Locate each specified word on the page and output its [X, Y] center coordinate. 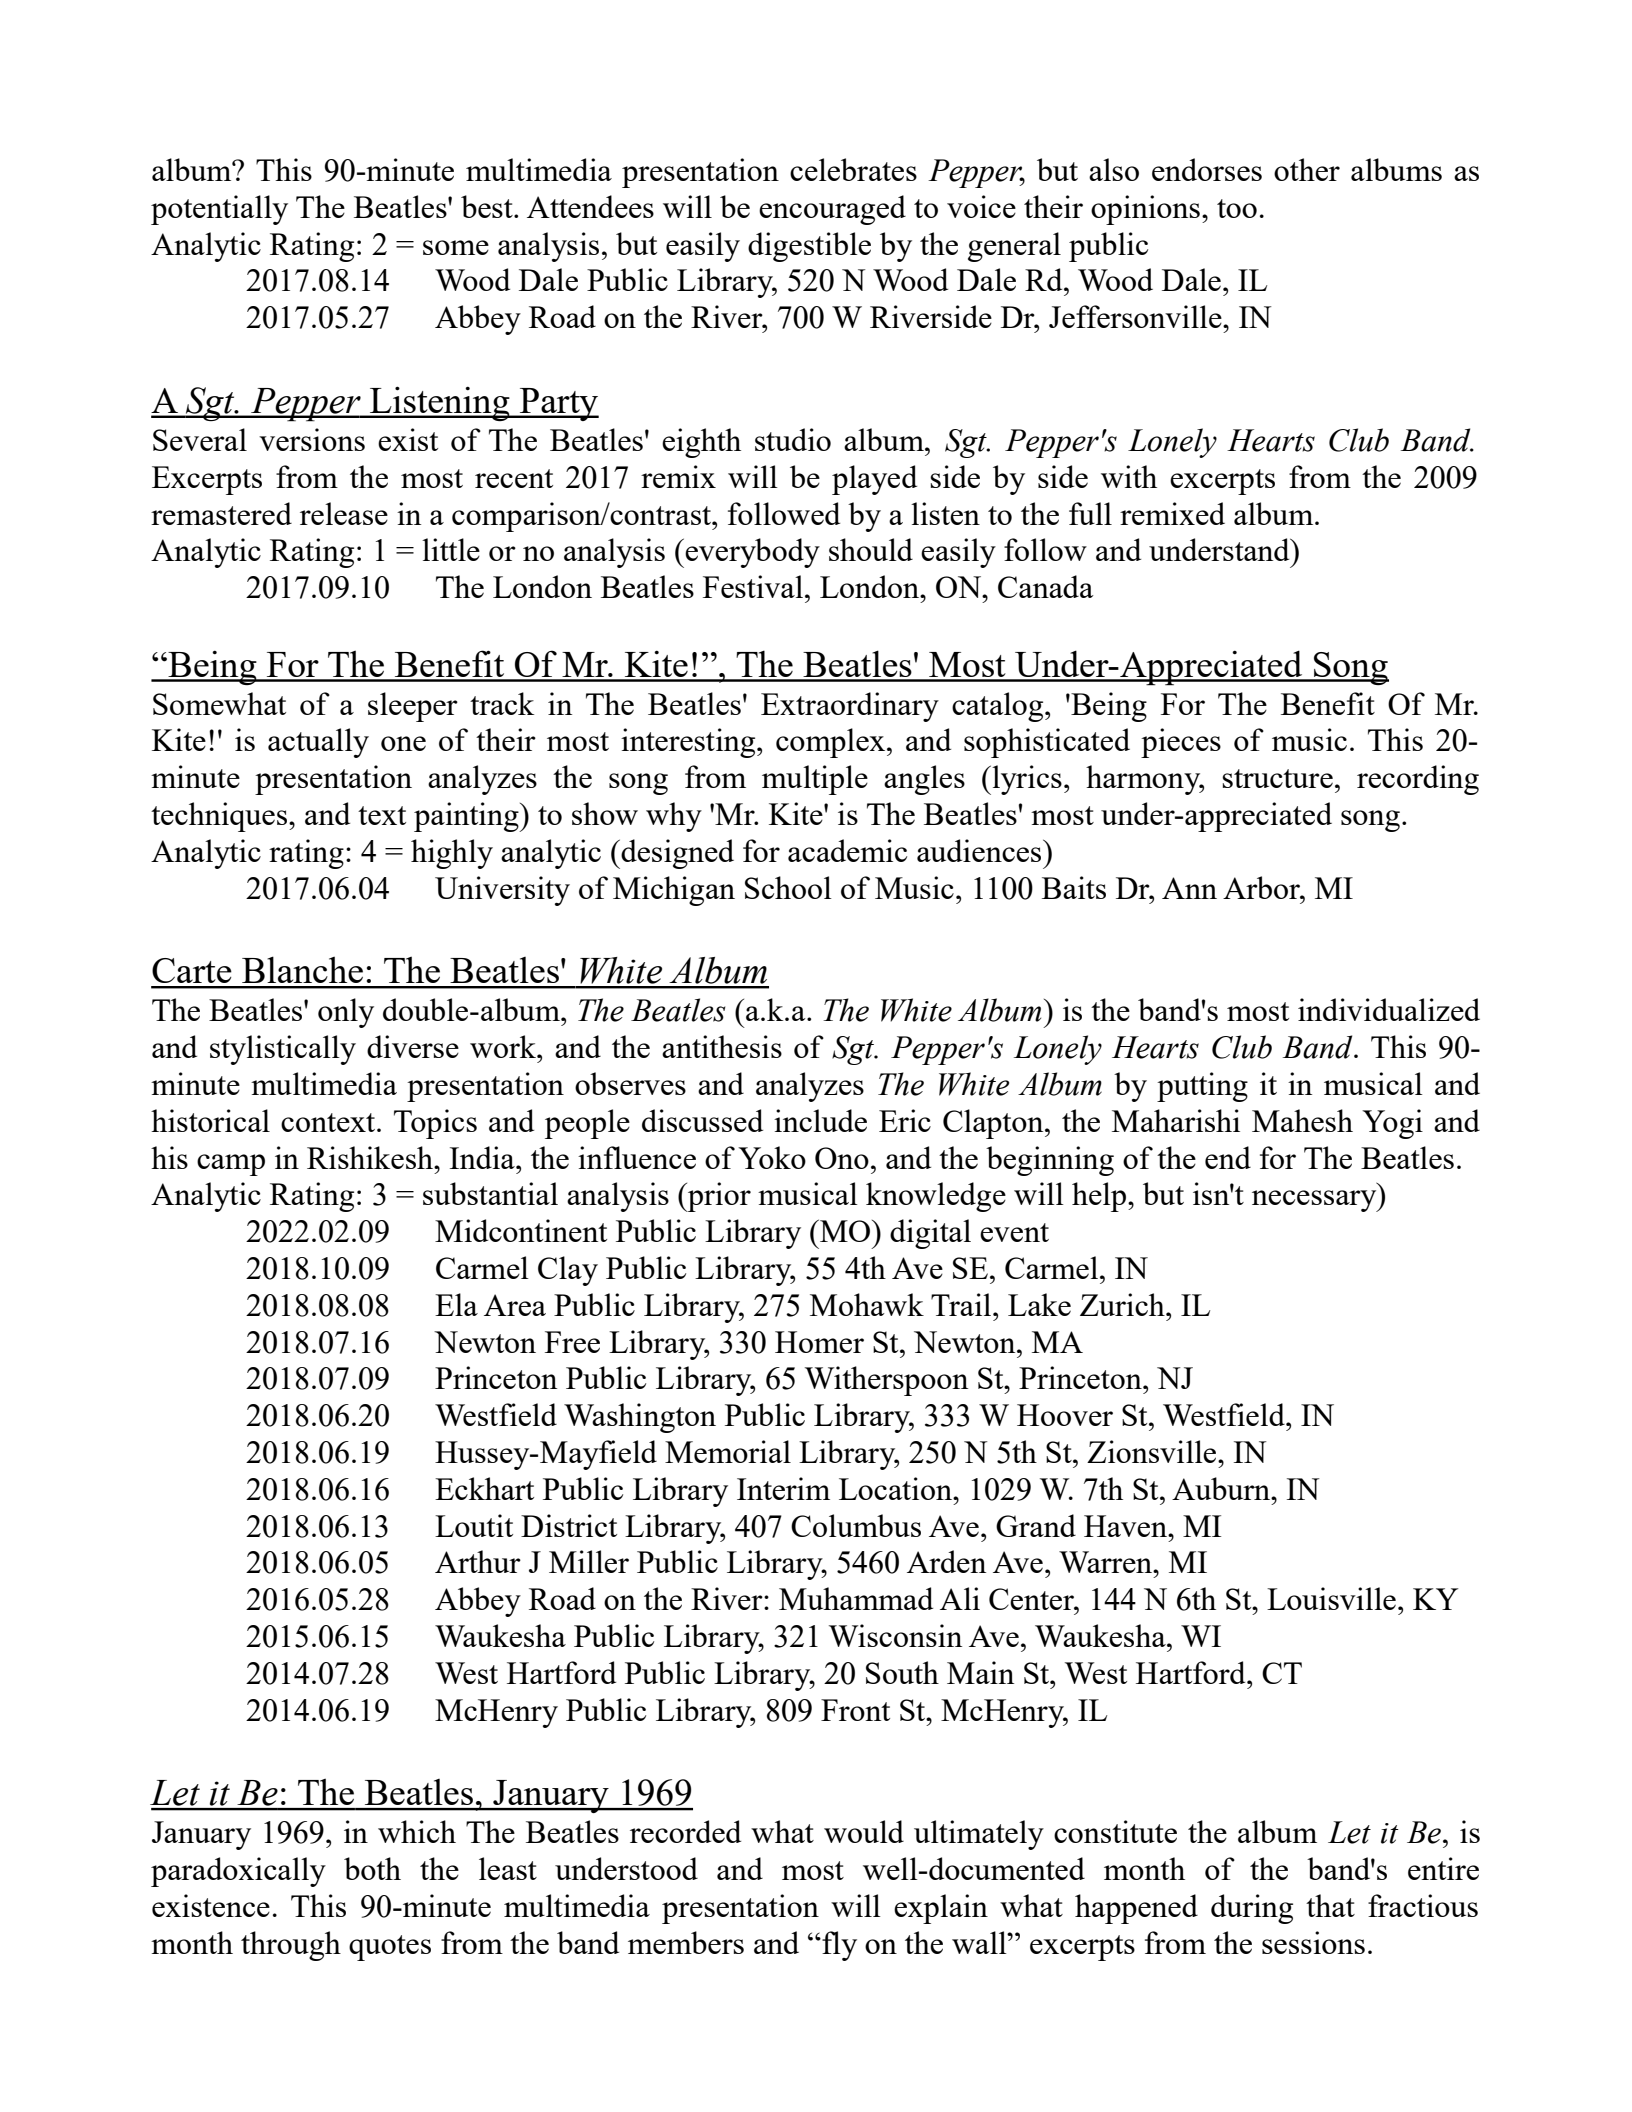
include [820, 1120]
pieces [1181, 743]
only [346, 1013]
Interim [783, 1488]
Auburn [1222, 1488]
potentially [219, 210]
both [372, 1868]
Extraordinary [850, 707]
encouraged [832, 210]
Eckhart [484, 1488]
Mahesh [1302, 1120]
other [1307, 169]
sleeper [413, 707]
